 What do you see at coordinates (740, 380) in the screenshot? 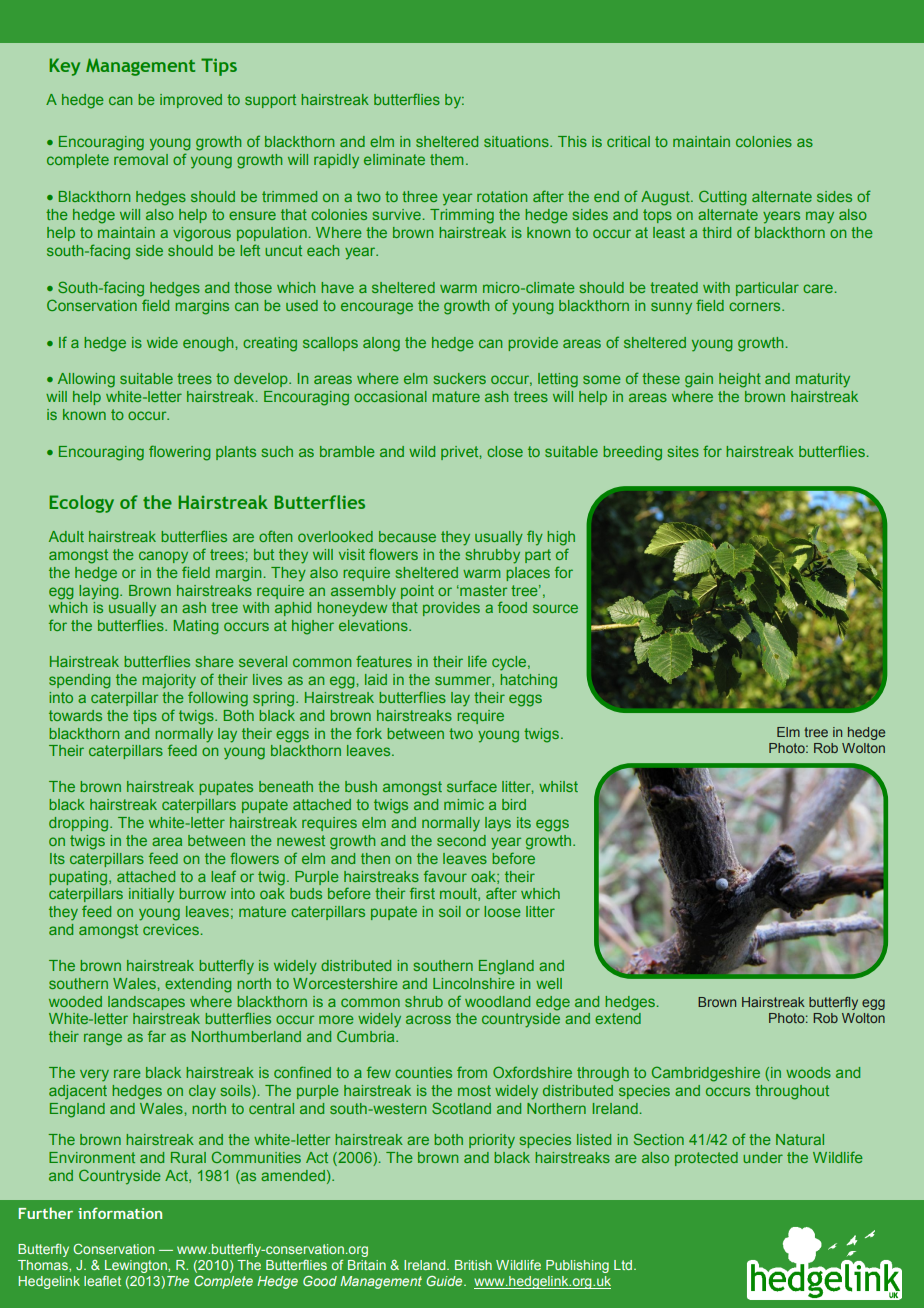
I see `height` at bounding box center [740, 380].
